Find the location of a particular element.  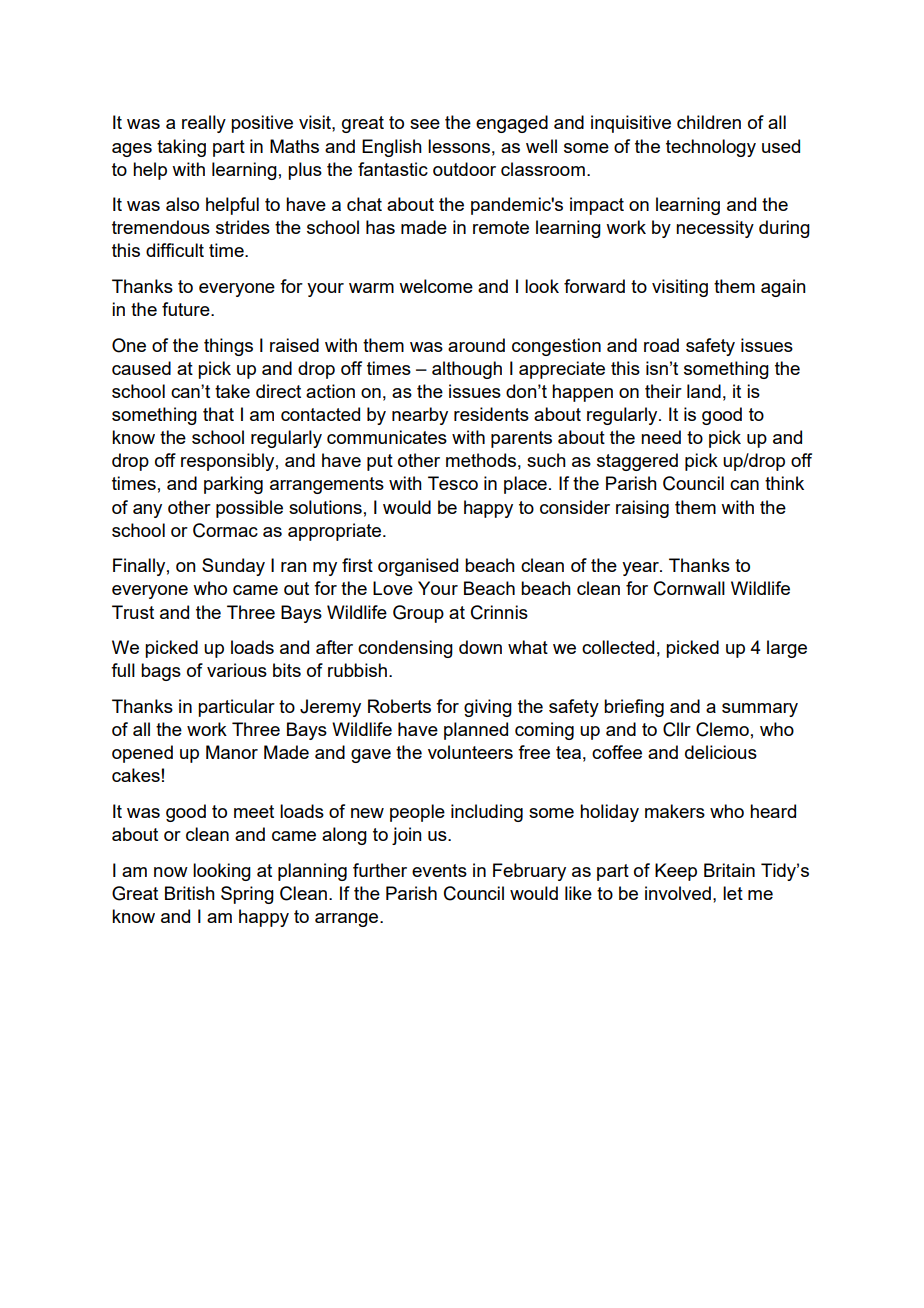

events is located at coordinates (439, 870).
